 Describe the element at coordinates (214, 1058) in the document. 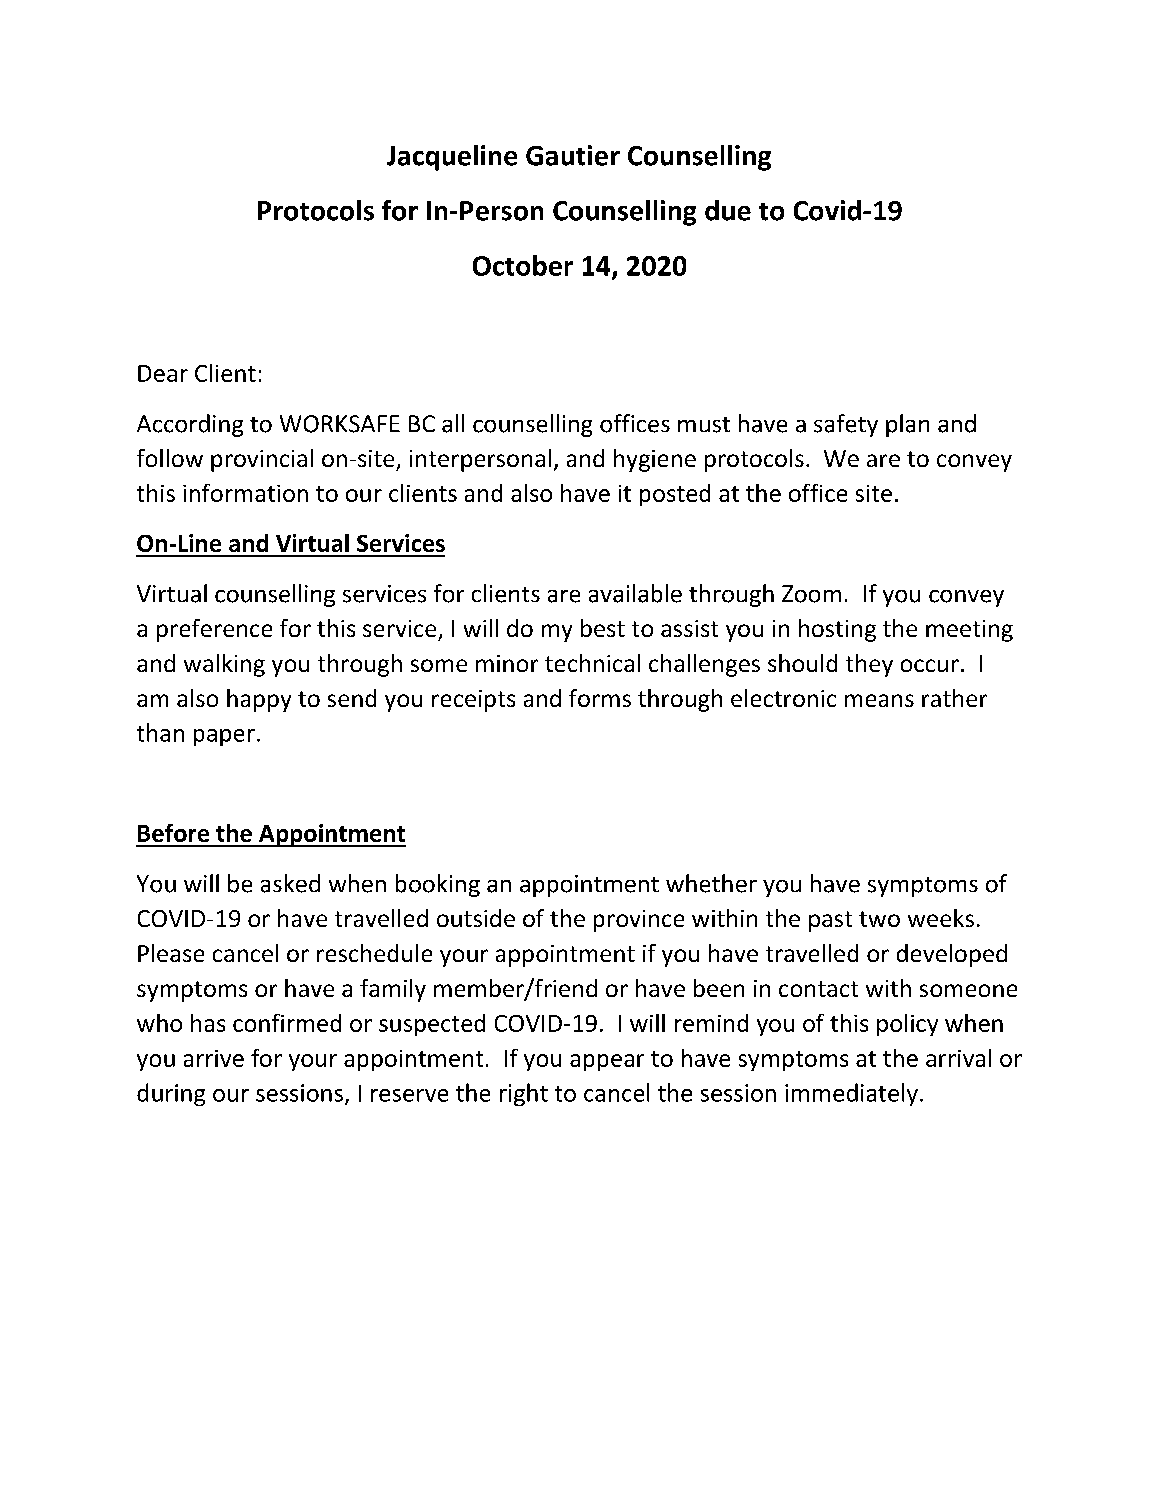

I see `arrive` at that location.
